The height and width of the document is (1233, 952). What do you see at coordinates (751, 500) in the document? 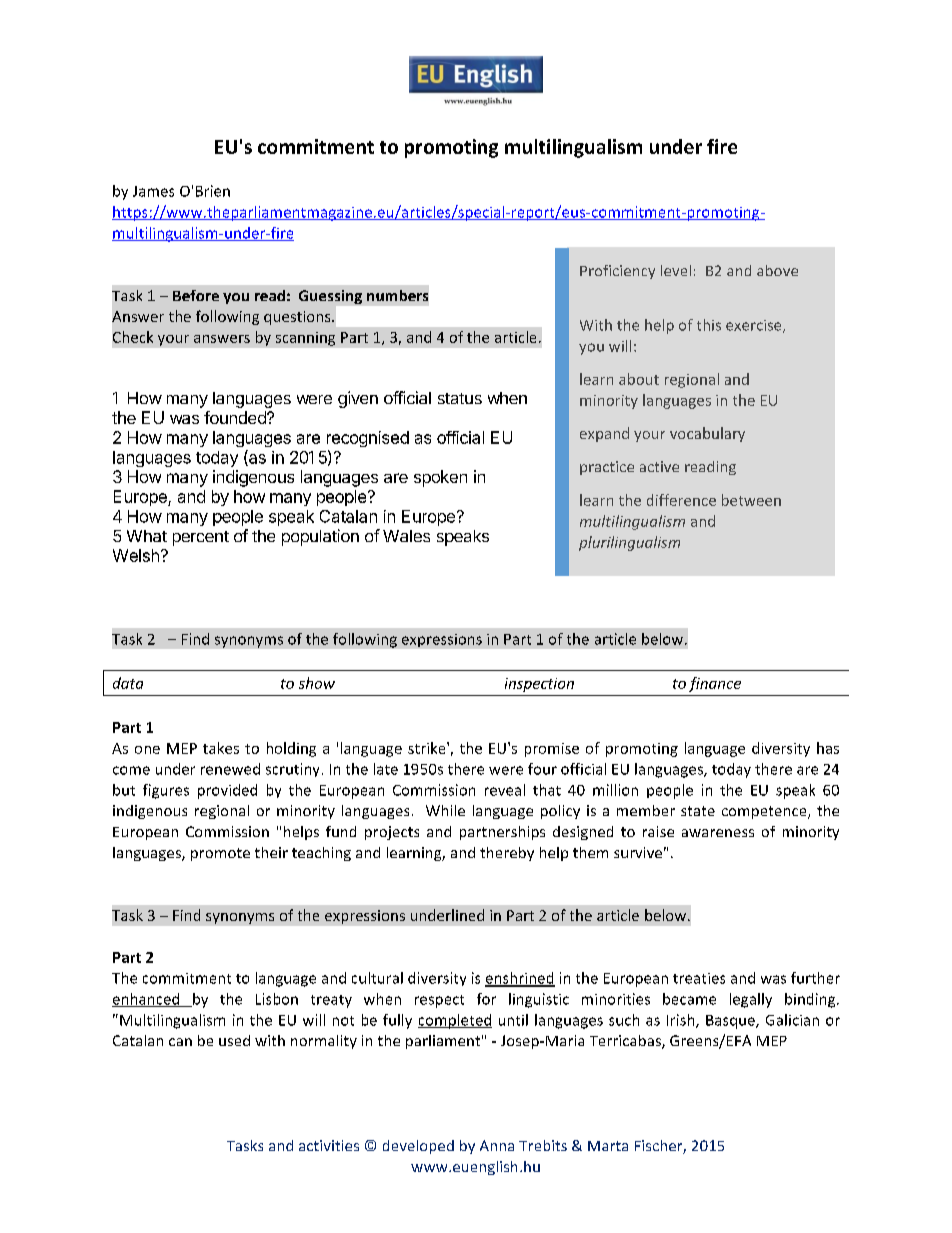
I see `between` at bounding box center [751, 500].
